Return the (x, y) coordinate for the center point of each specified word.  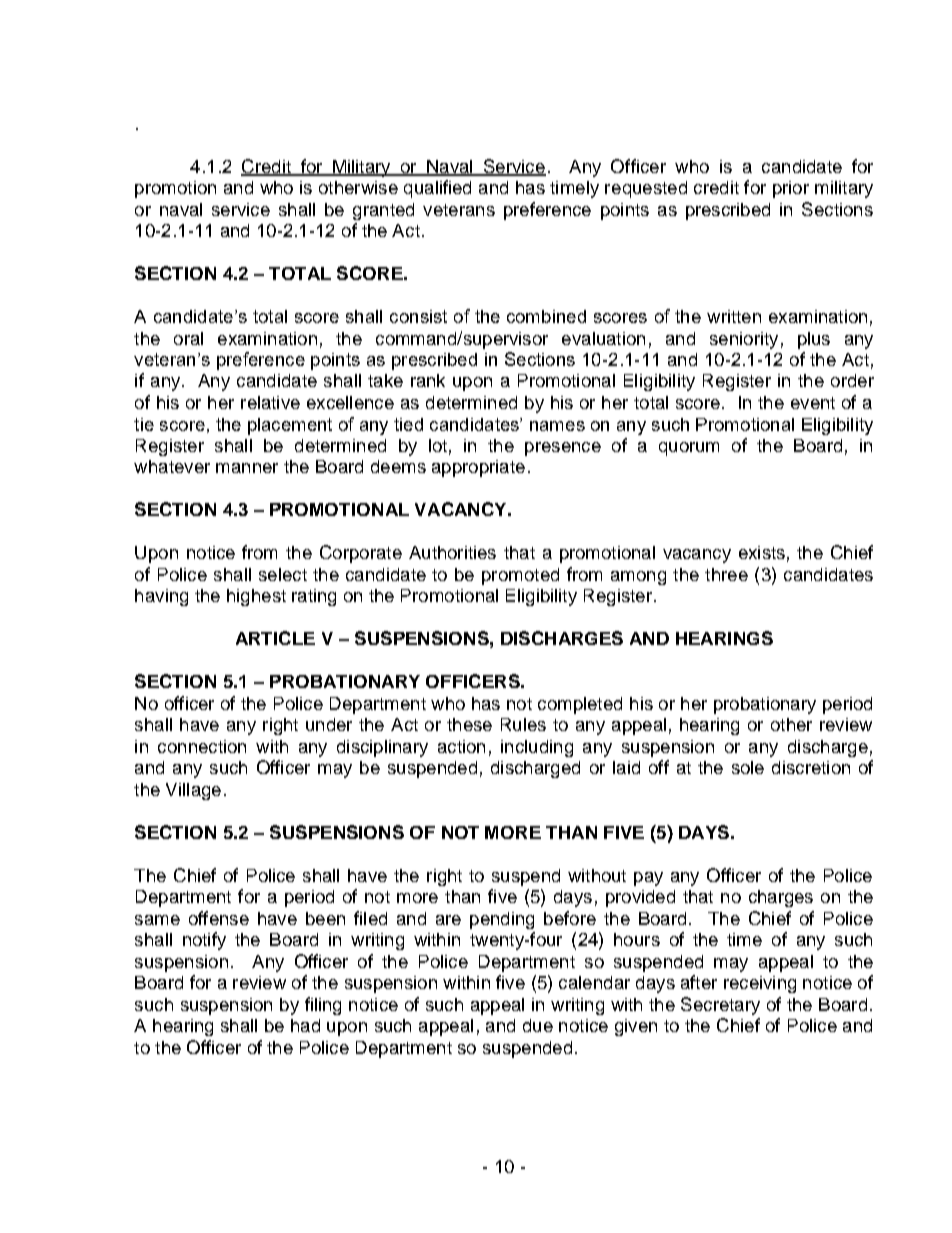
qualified (437, 189)
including (537, 748)
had (305, 1025)
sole (748, 767)
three (726, 574)
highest (256, 597)
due (538, 1025)
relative (270, 402)
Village (193, 791)
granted (383, 211)
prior (791, 189)
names (557, 426)
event (813, 403)
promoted (520, 576)
